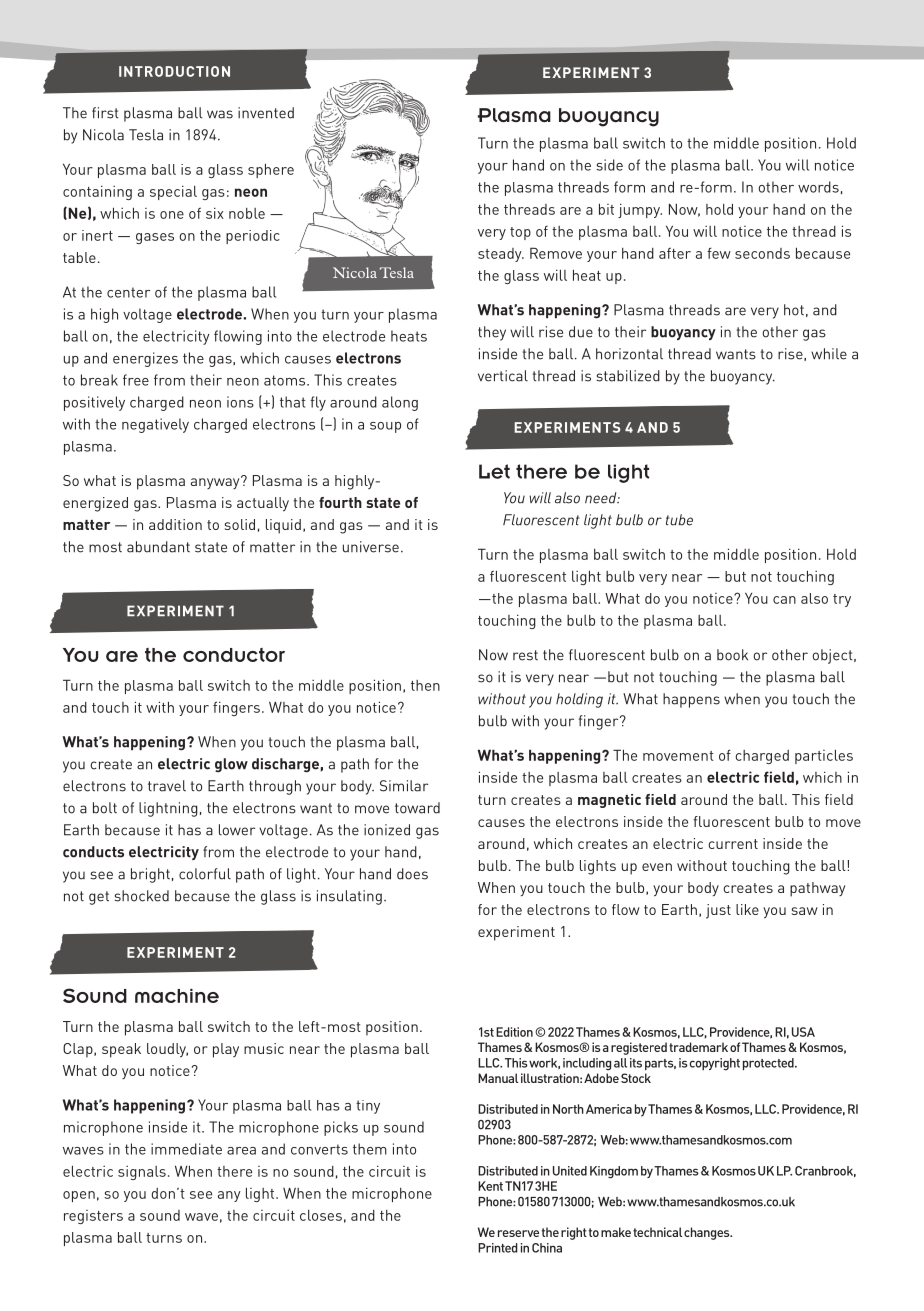 This screenshot has width=924, height=1311. Describe the element at coordinates (425, 685) in the screenshot. I see `then` at that location.
